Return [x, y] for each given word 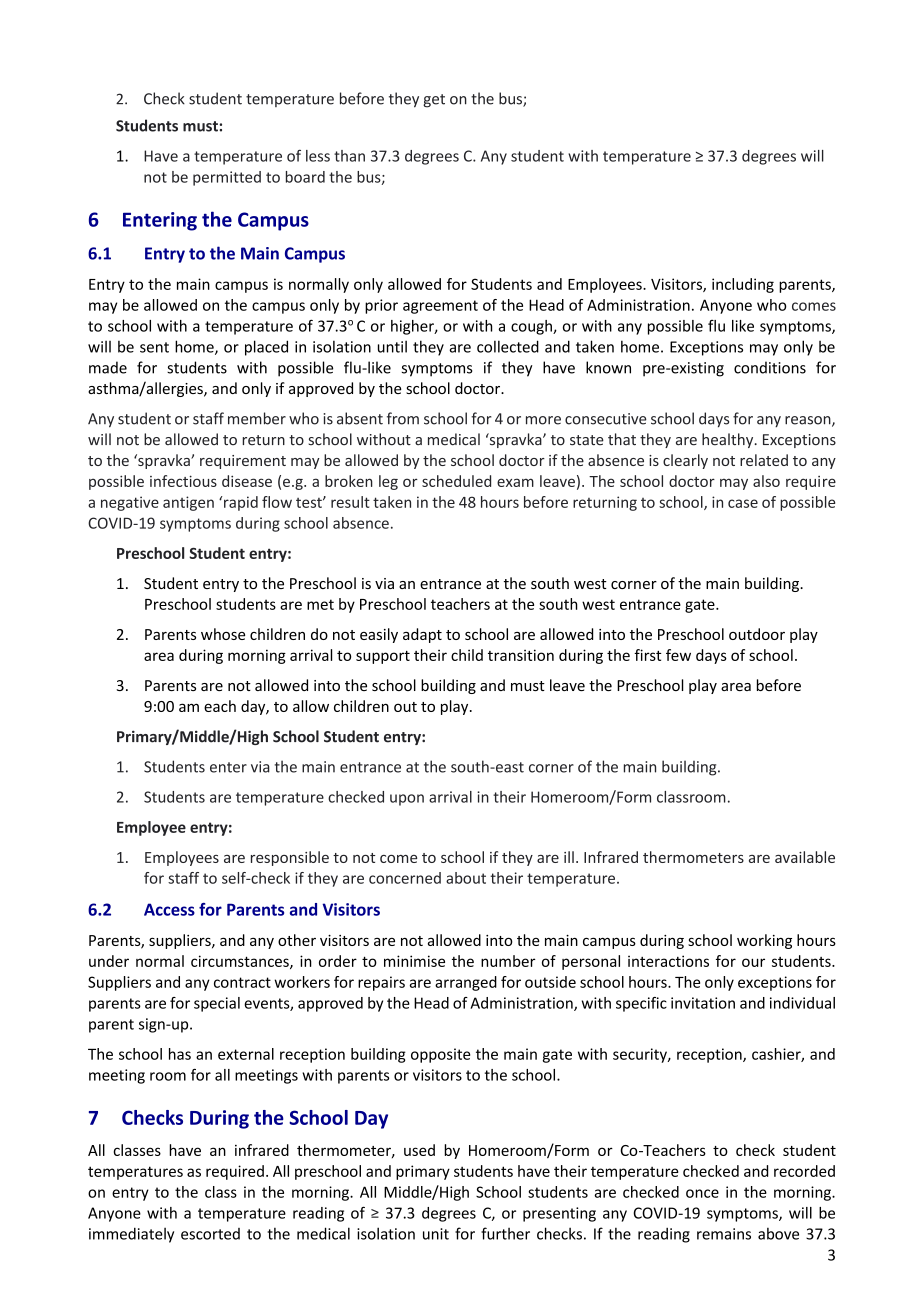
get [434, 101]
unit [436, 1234]
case [743, 503]
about [466, 878]
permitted [227, 178]
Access [169, 909]
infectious [183, 481]
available [805, 857]
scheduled [456, 481]
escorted [210, 1234]
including [743, 285]
